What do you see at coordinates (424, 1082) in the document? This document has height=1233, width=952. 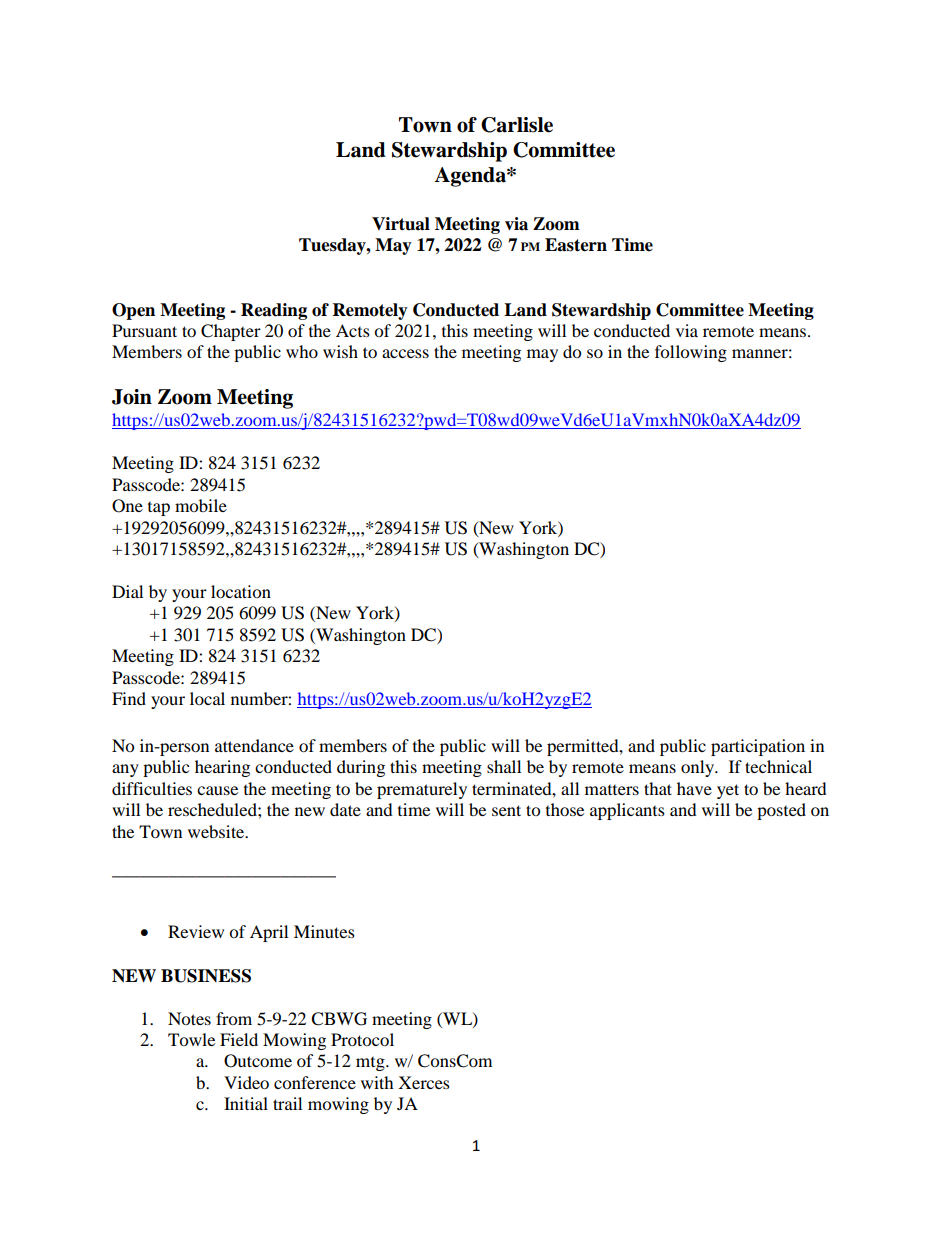 I see `Xerces` at bounding box center [424, 1082].
